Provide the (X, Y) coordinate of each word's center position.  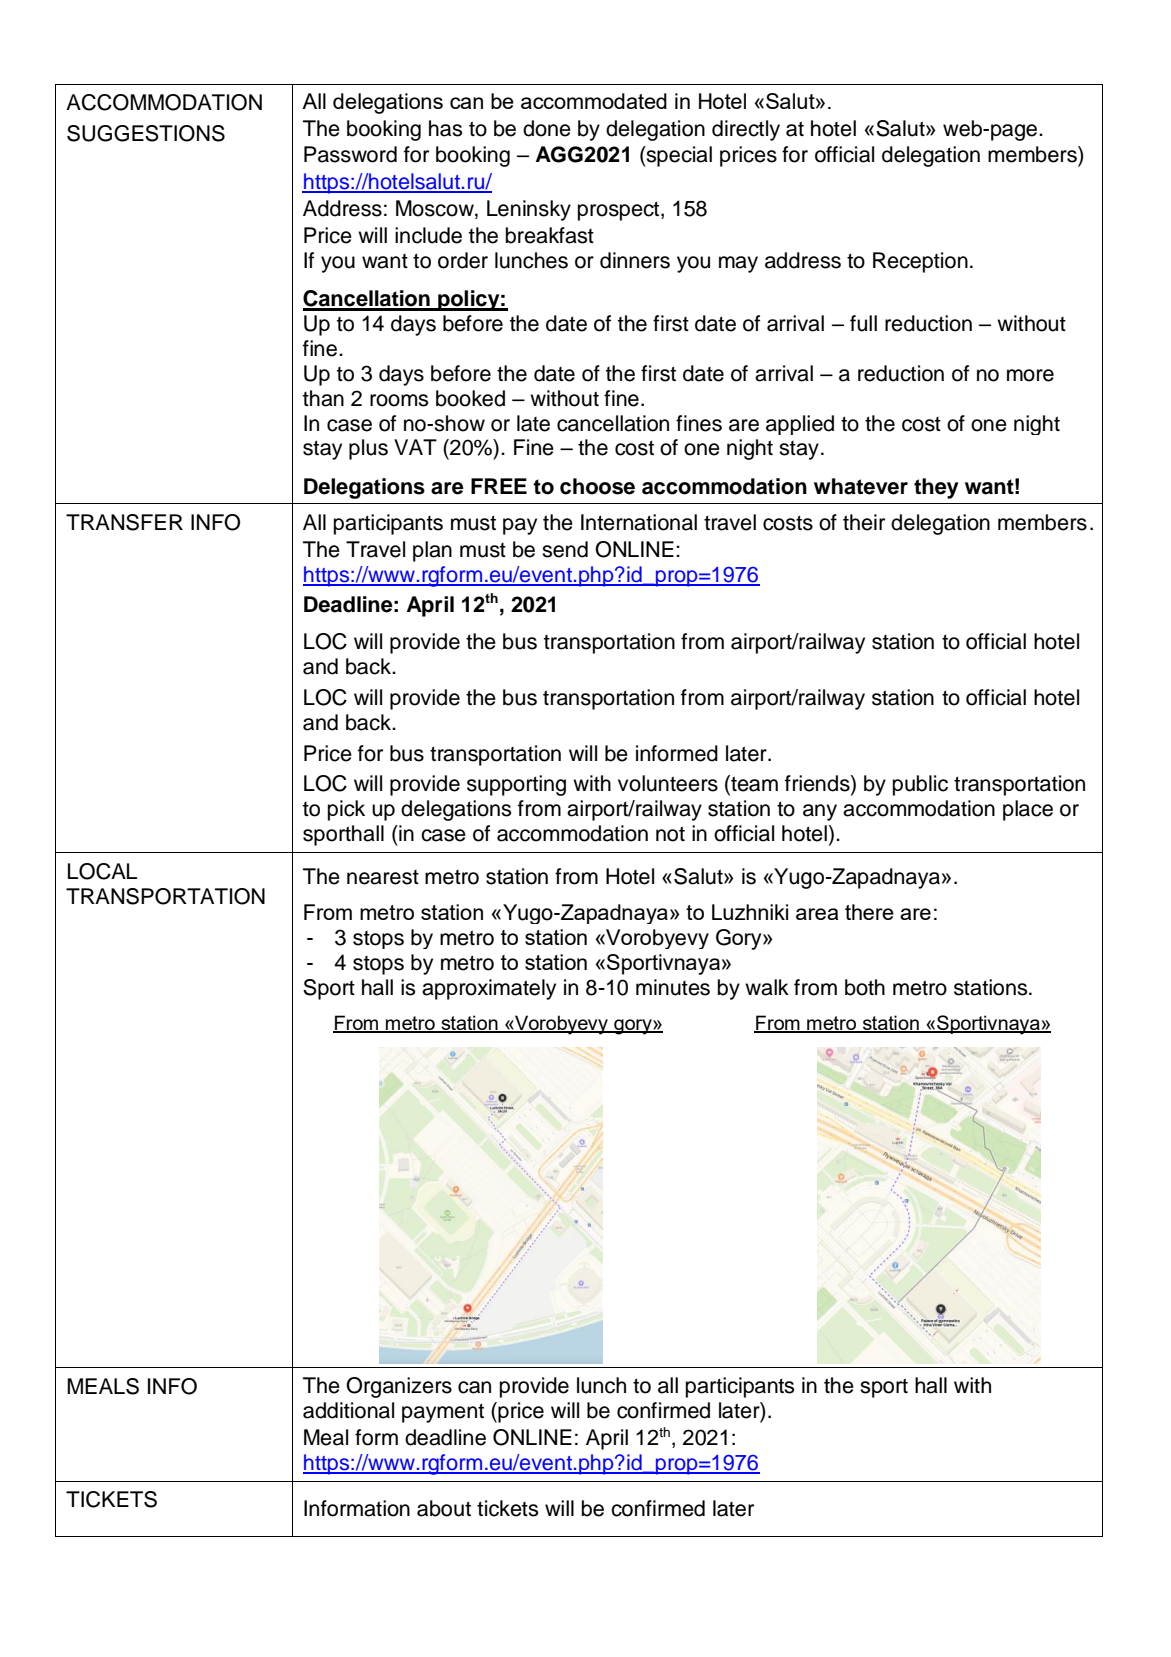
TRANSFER (124, 522)
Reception (920, 262)
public (920, 785)
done (547, 128)
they (936, 488)
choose (597, 486)
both (865, 987)
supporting (516, 785)
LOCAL (102, 871)
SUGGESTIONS (146, 133)
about (444, 1508)
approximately (489, 989)
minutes (673, 987)
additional (348, 1410)
